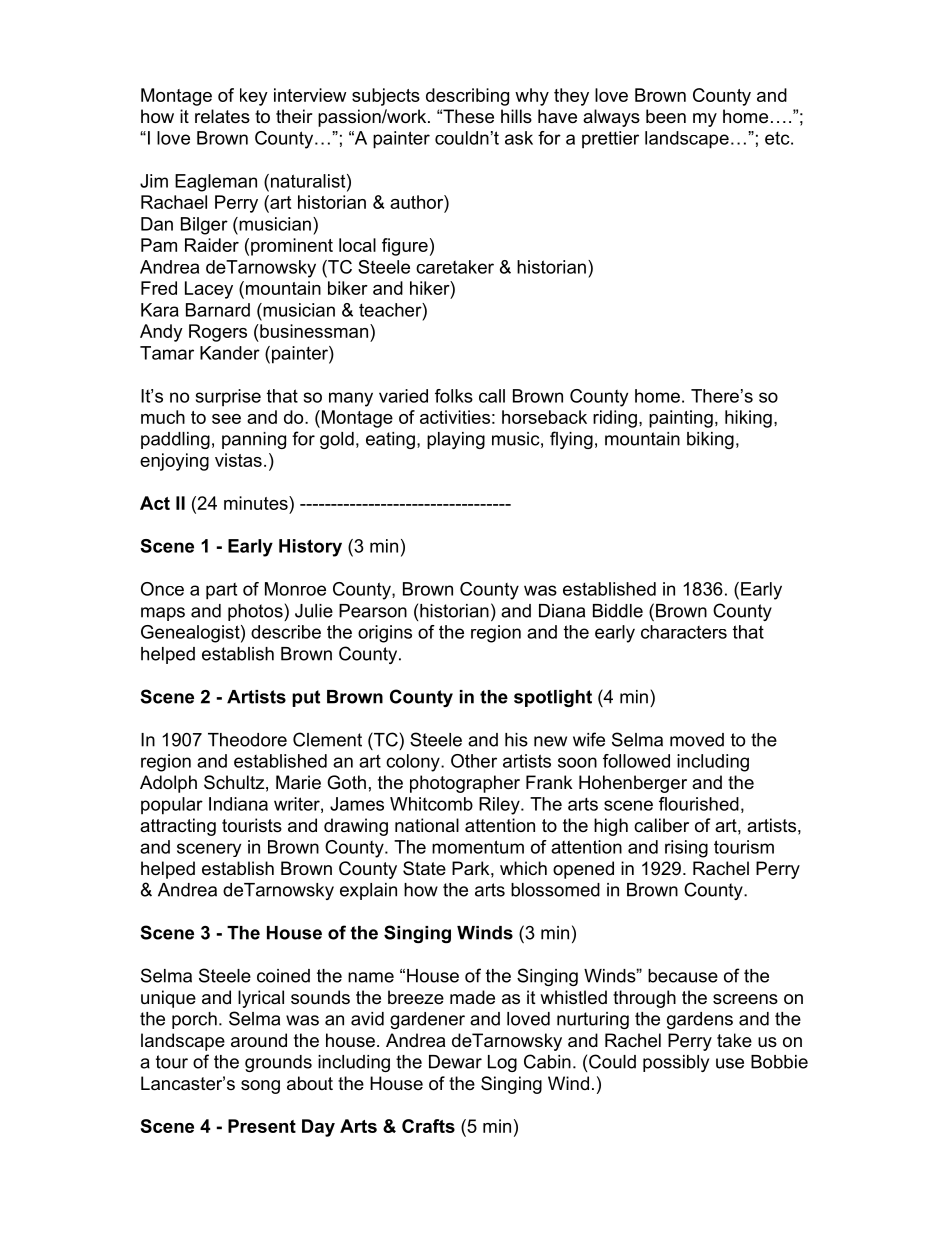  What do you see at coordinates (456, 440) in the screenshot?
I see `playing` at bounding box center [456, 440].
